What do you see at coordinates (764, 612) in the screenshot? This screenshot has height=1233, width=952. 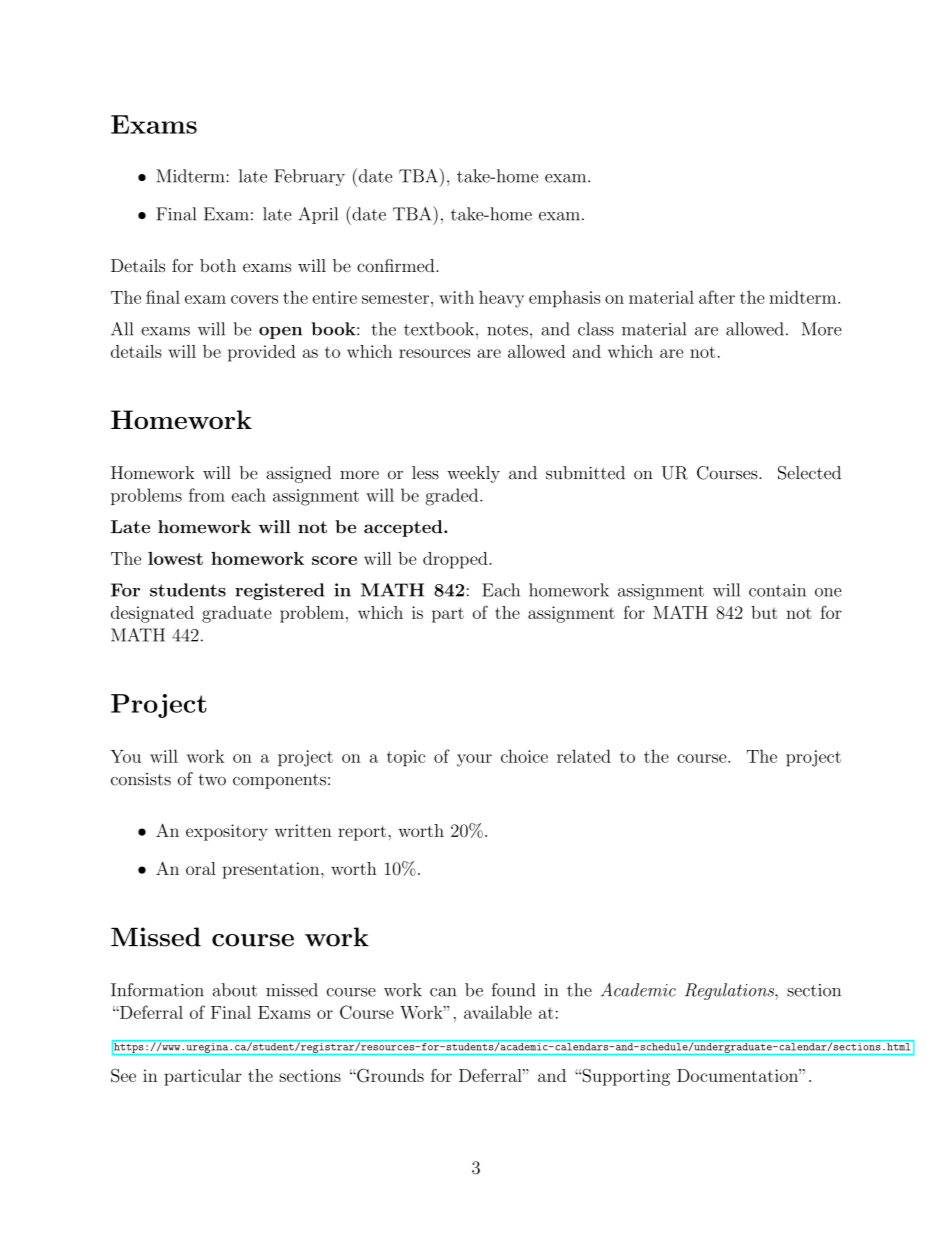 I see `but` at bounding box center [764, 612].
